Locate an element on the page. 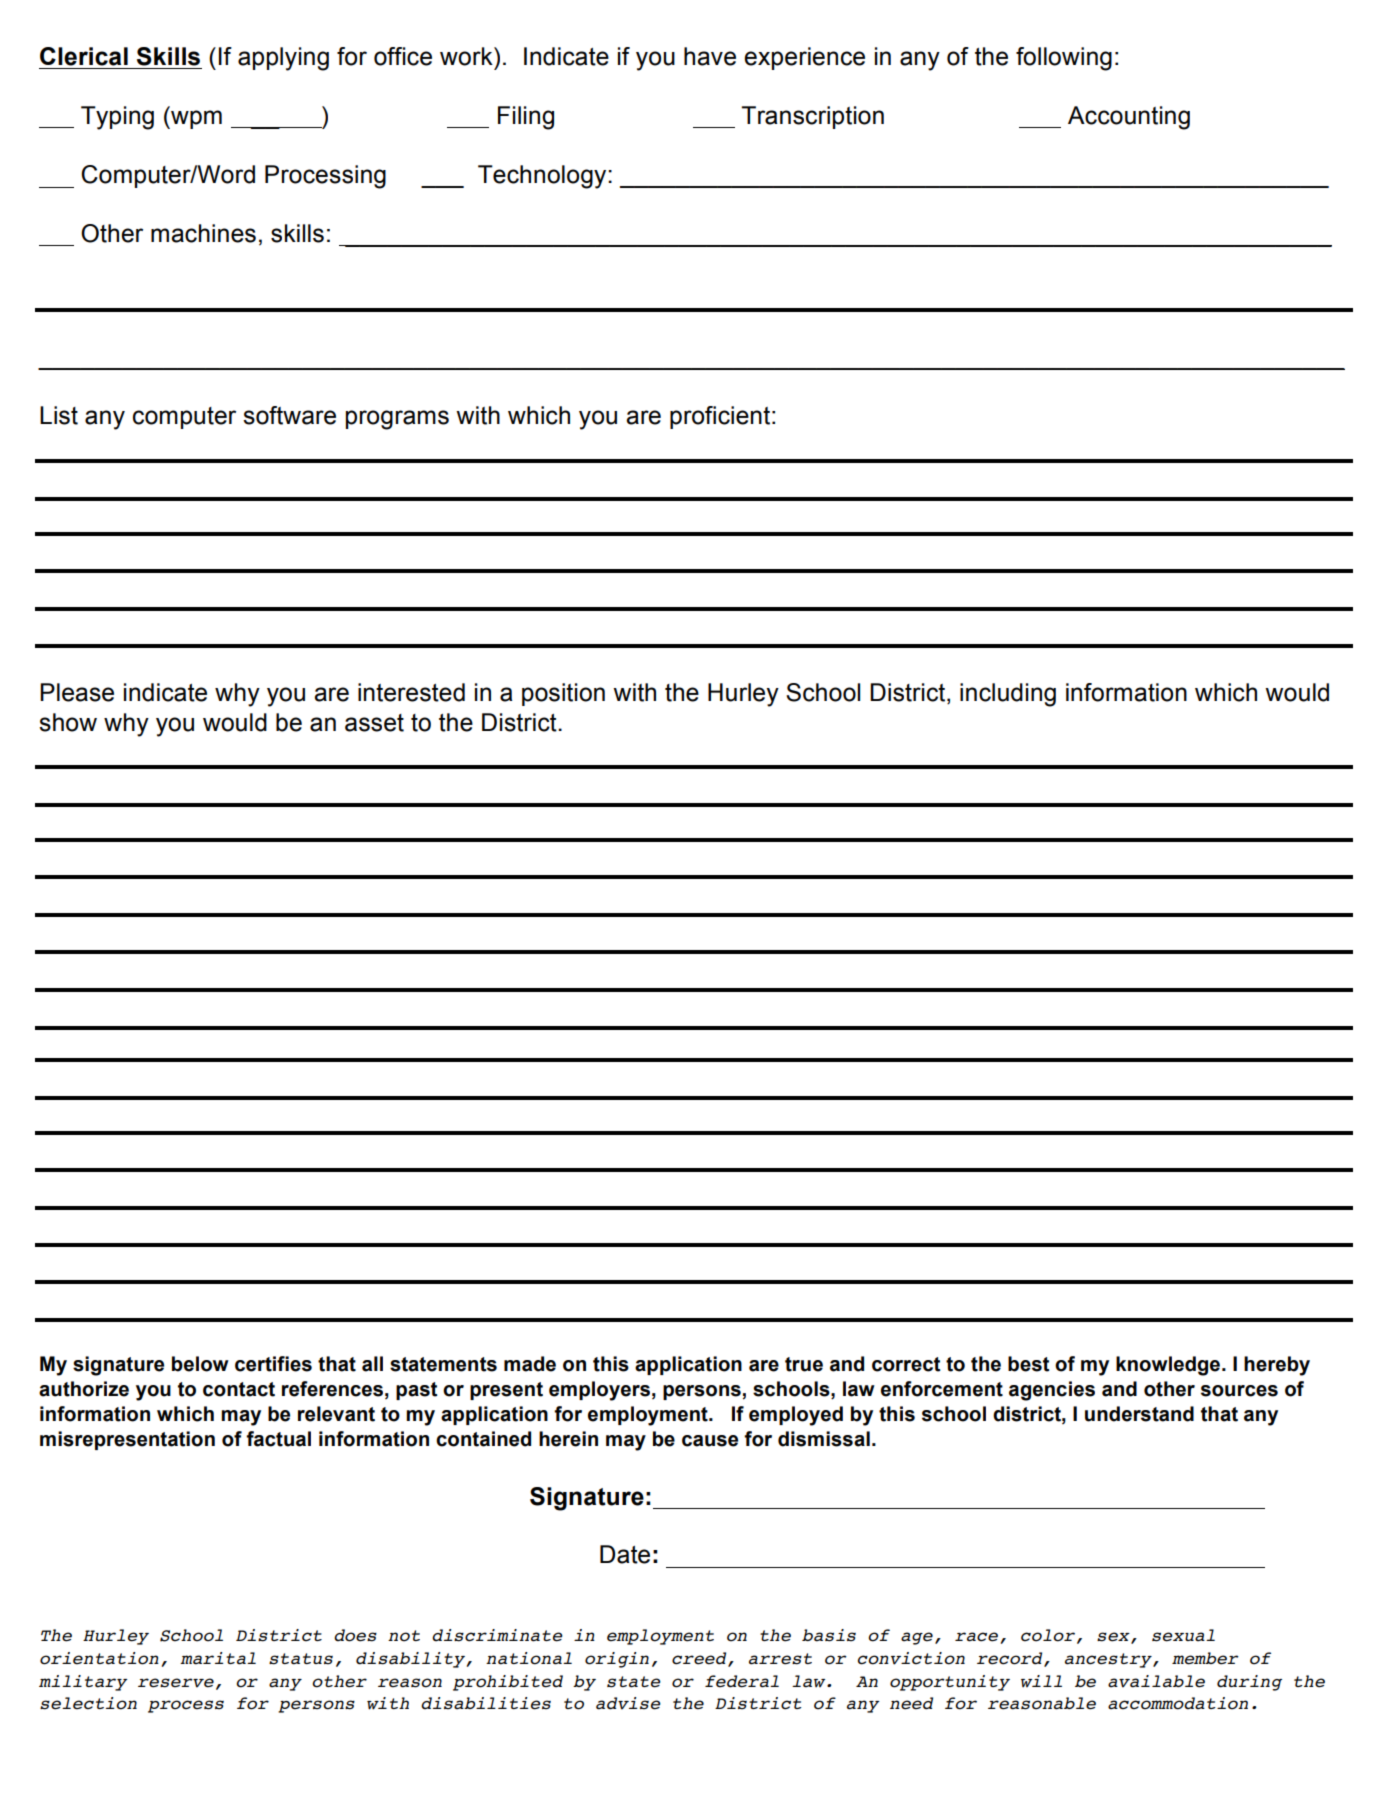 Image resolution: width=1389 pixels, height=1797 pixels. ancestry is located at coordinates (1109, 1660).
